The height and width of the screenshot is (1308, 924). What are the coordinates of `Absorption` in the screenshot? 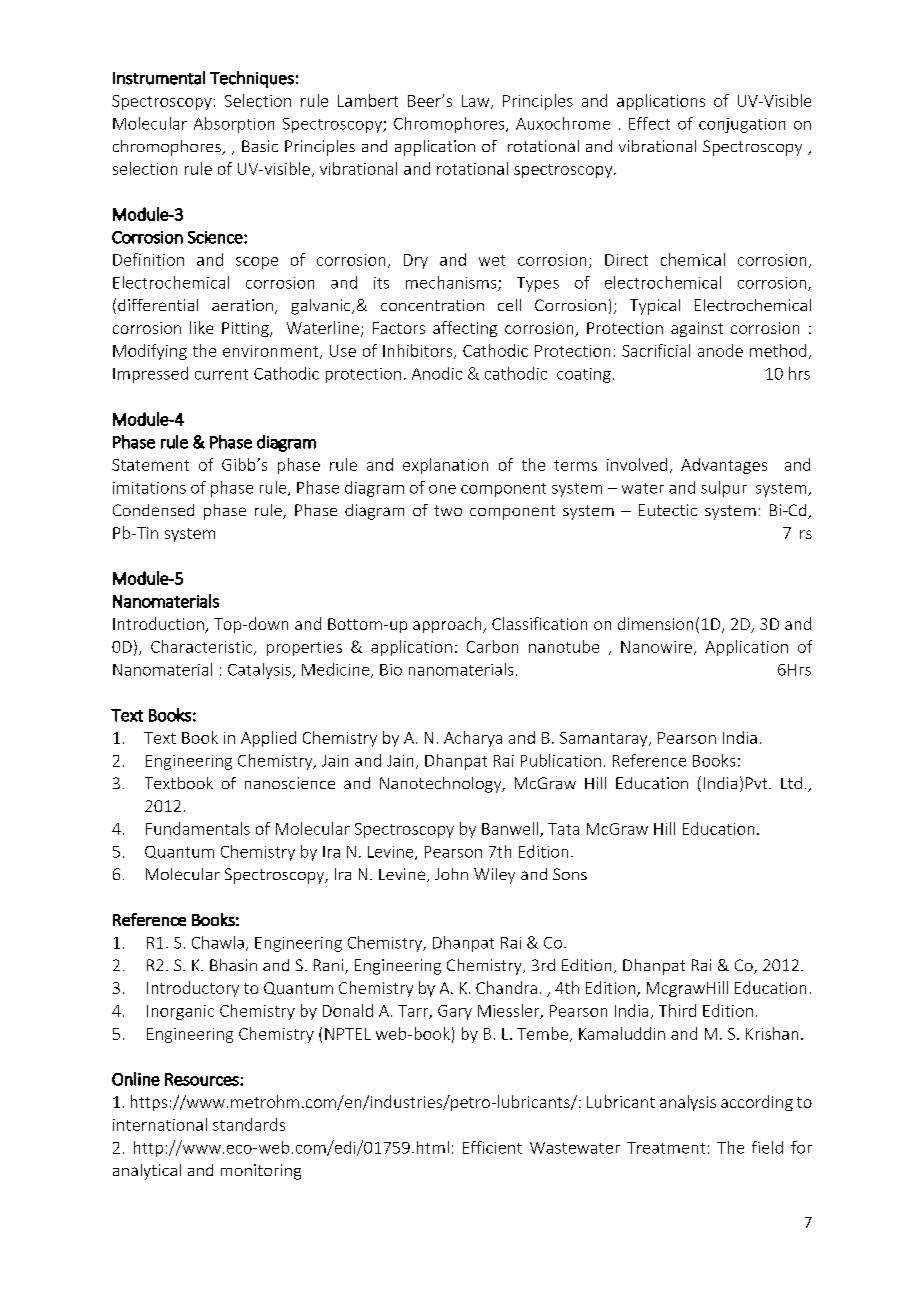 It's located at (234, 125).
